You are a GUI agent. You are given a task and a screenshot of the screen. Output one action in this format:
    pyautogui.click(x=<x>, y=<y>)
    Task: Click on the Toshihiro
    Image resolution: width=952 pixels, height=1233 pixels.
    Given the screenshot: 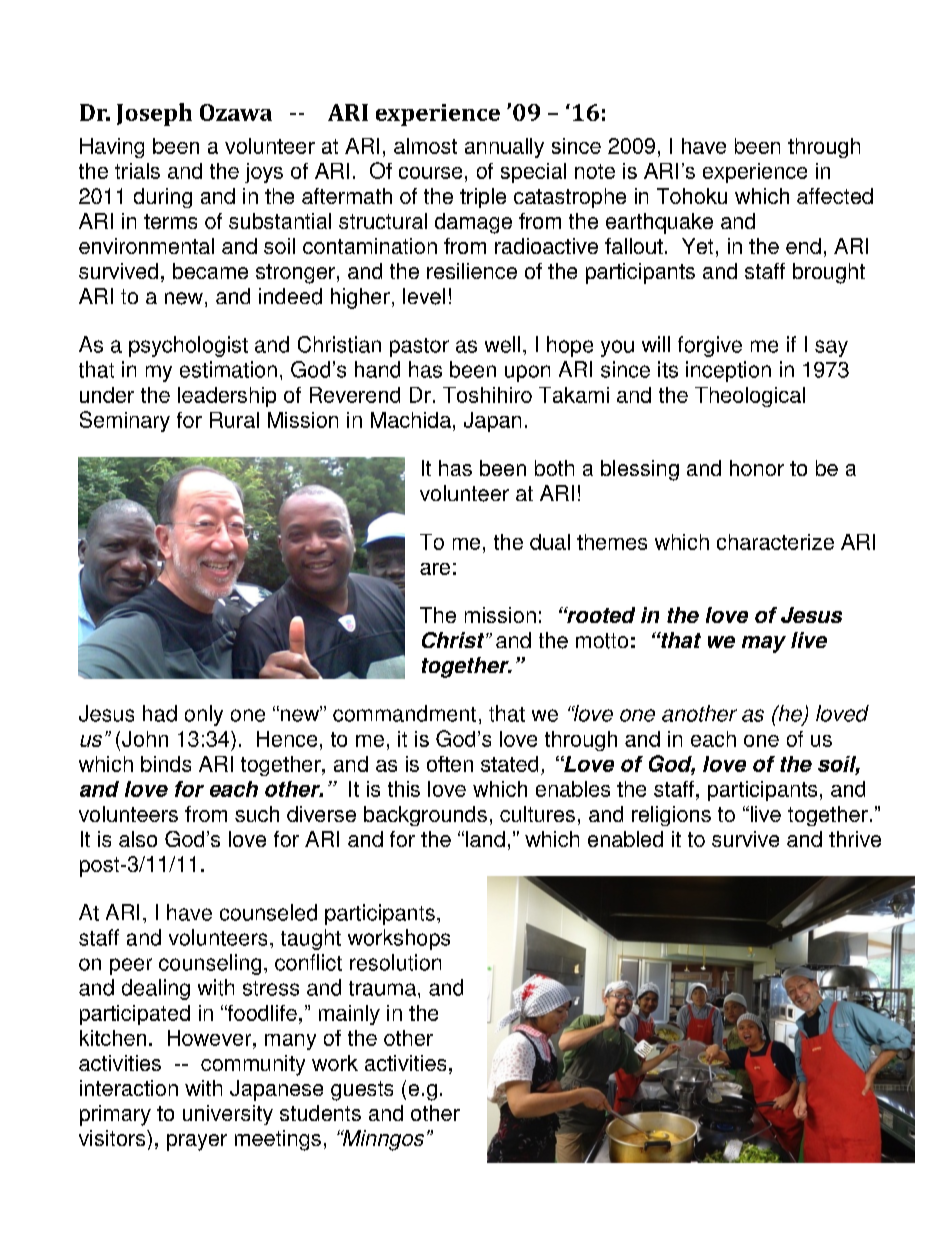 What is the action you would take?
    pyautogui.click(x=487, y=395)
